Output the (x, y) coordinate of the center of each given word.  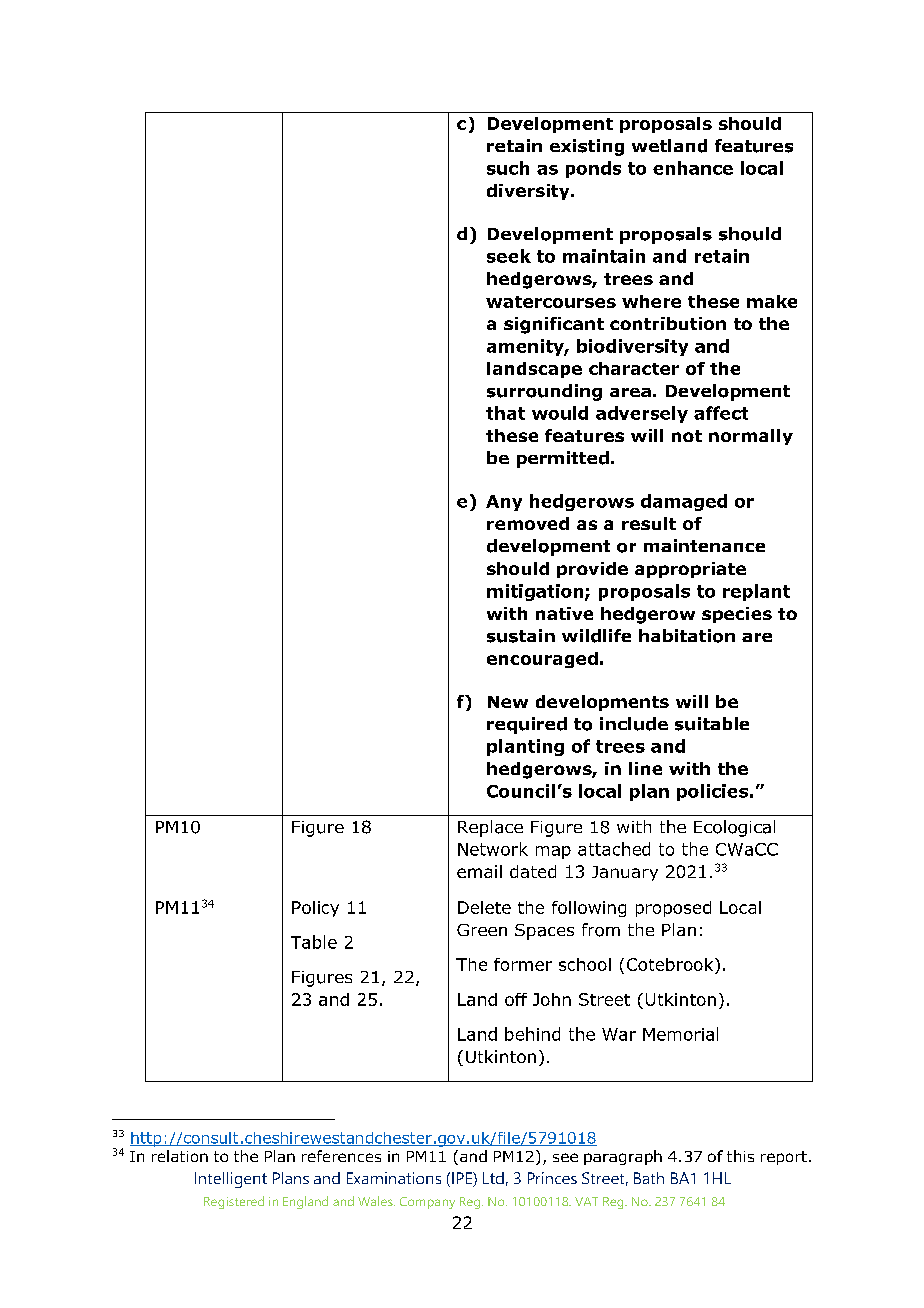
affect (721, 413)
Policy (315, 909)
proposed (673, 909)
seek (509, 256)
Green (482, 930)
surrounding (544, 392)
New (508, 702)
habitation (687, 636)
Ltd (493, 1178)
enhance (693, 168)
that (505, 413)
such (508, 168)
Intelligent (231, 1180)
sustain (521, 636)
